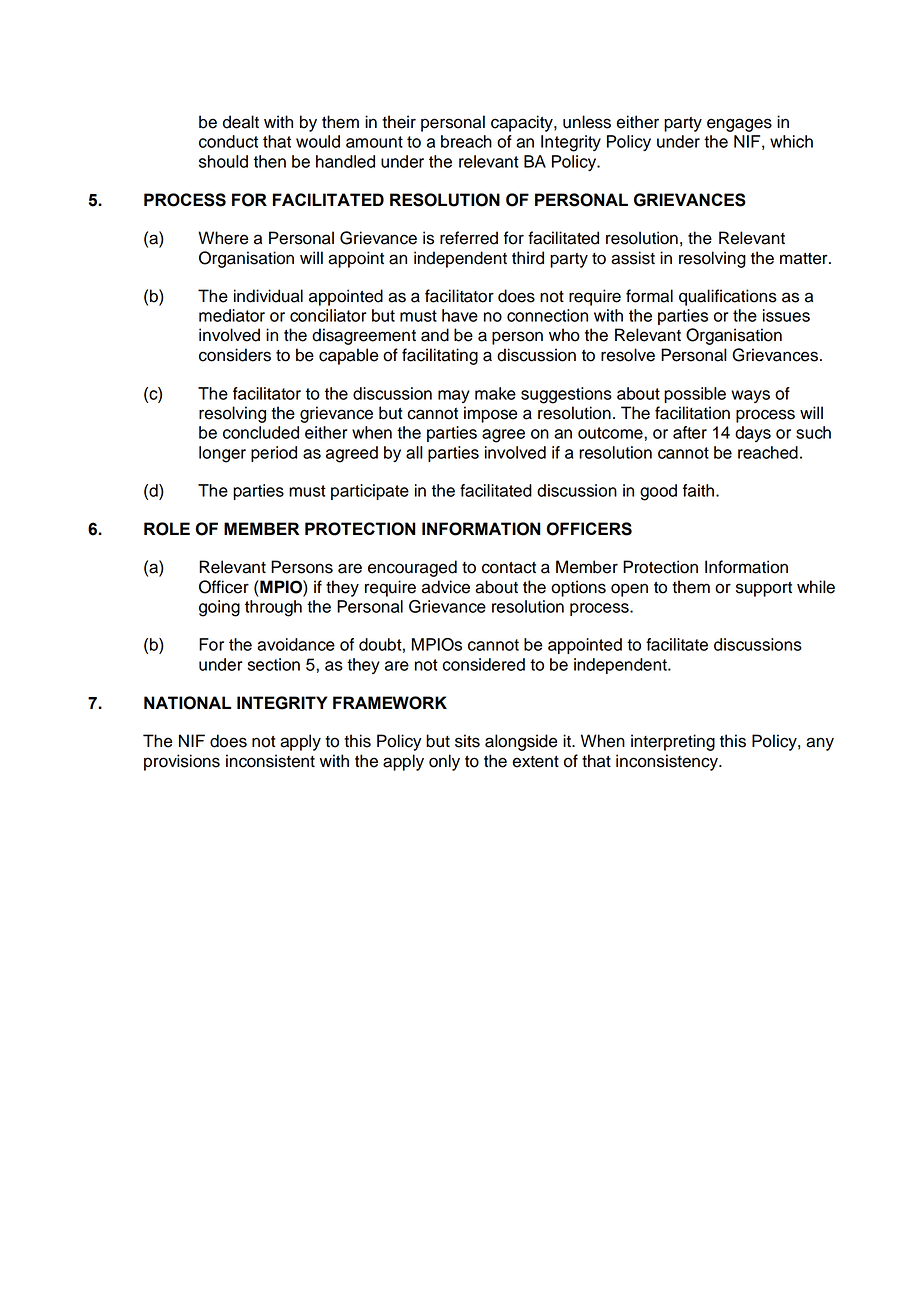 This image has width=924, height=1308. Describe the element at coordinates (261, 432) in the image. I see `concluded` at that location.
